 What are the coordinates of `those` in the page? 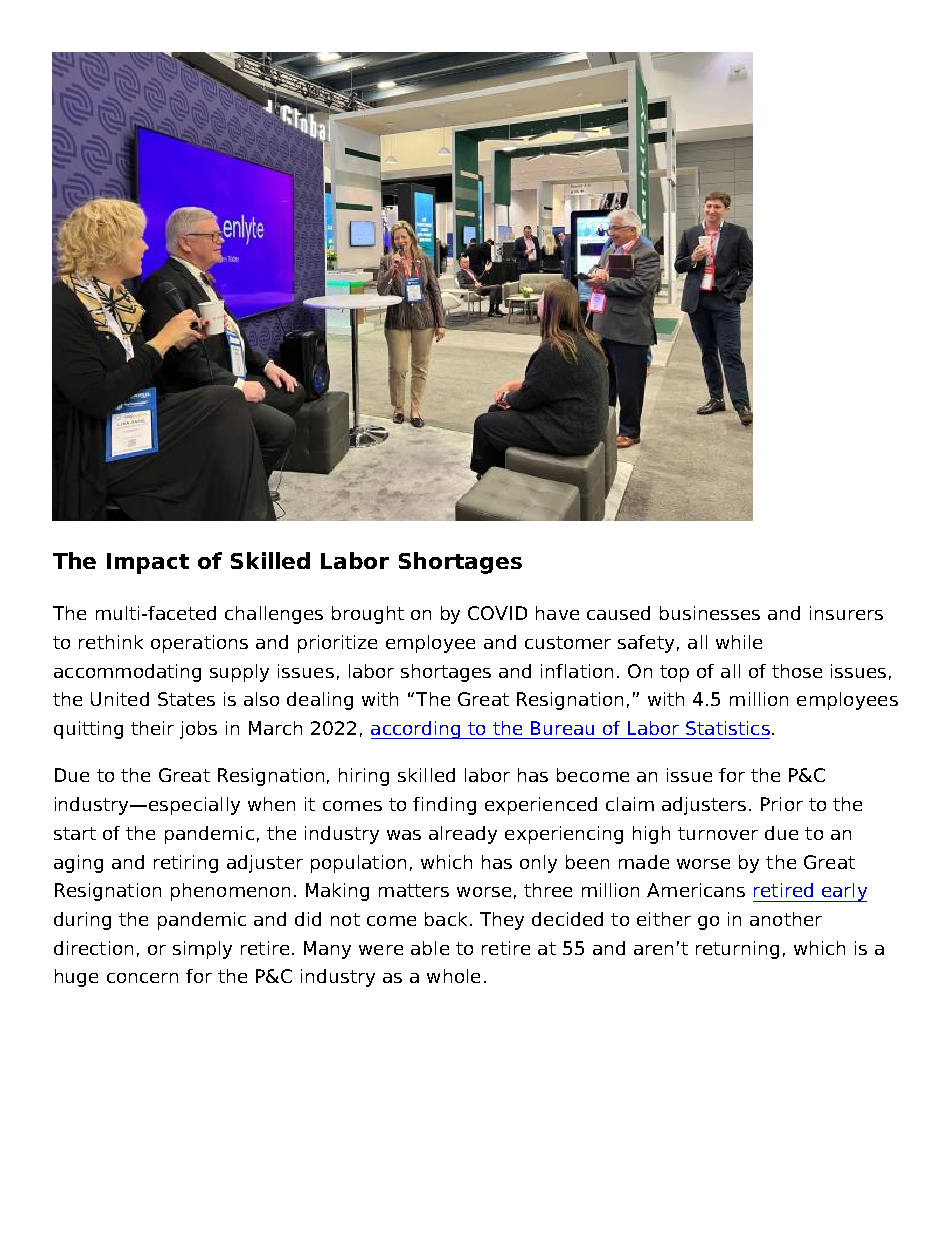 It's located at (797, 671).
